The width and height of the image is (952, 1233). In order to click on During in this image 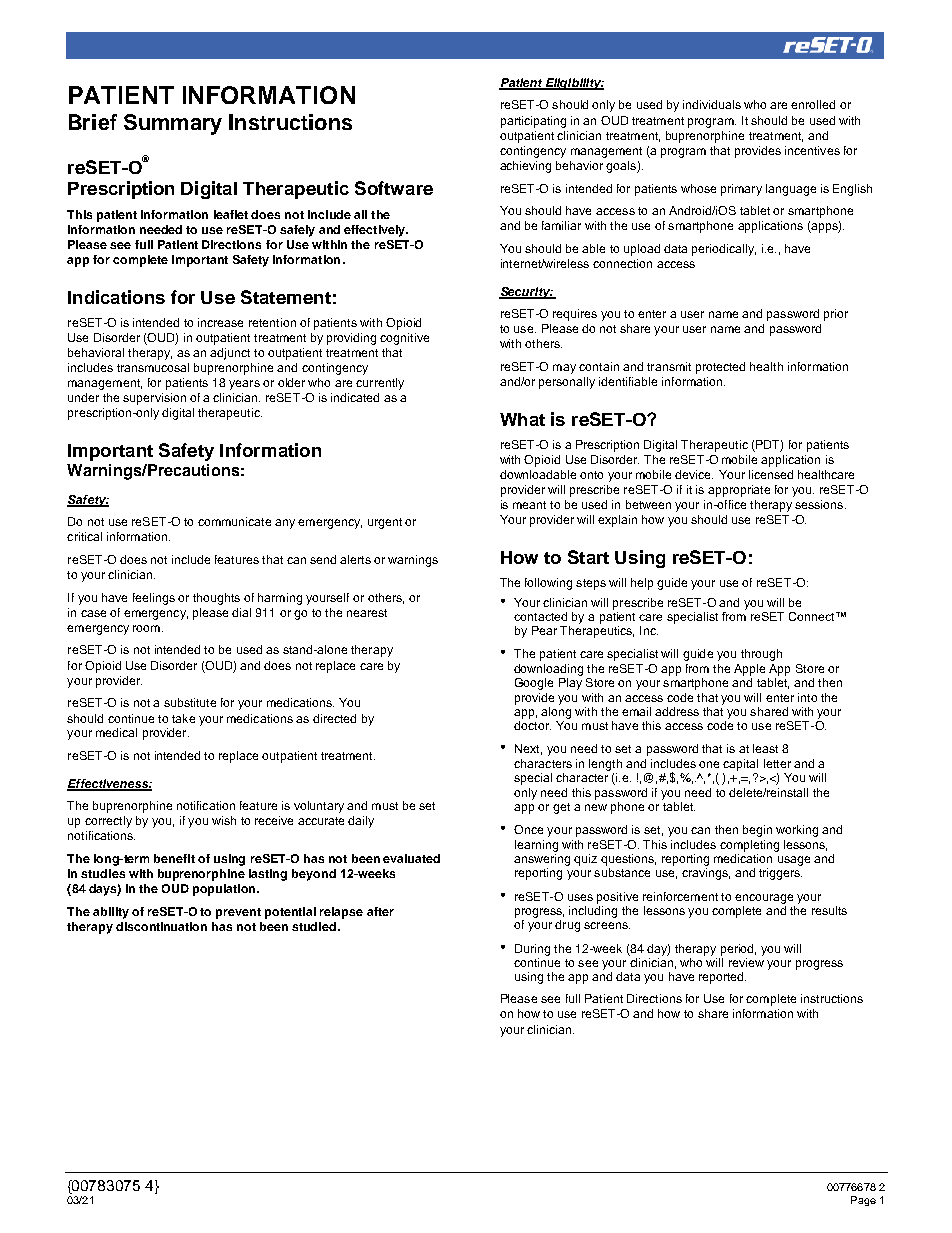, I will do `click(532, 950)`.
